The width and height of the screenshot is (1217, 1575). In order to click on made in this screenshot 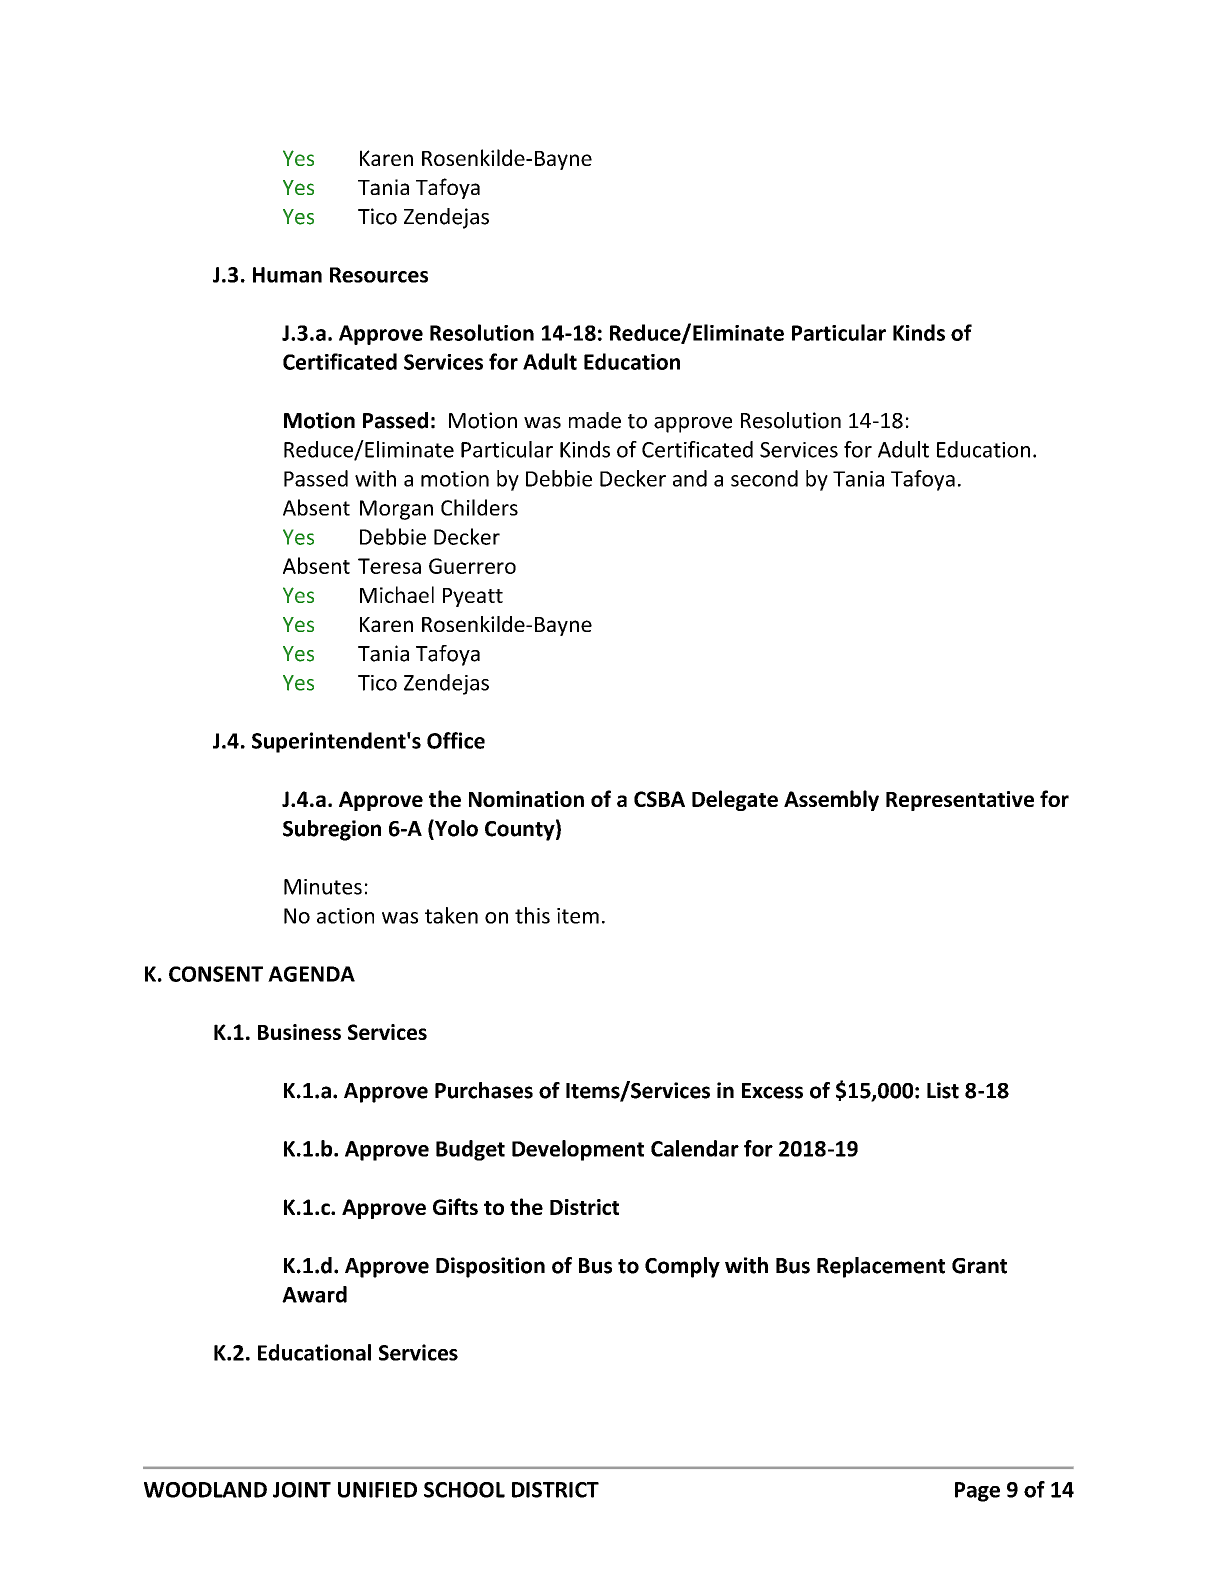, I will do `click(595, 420)`.
